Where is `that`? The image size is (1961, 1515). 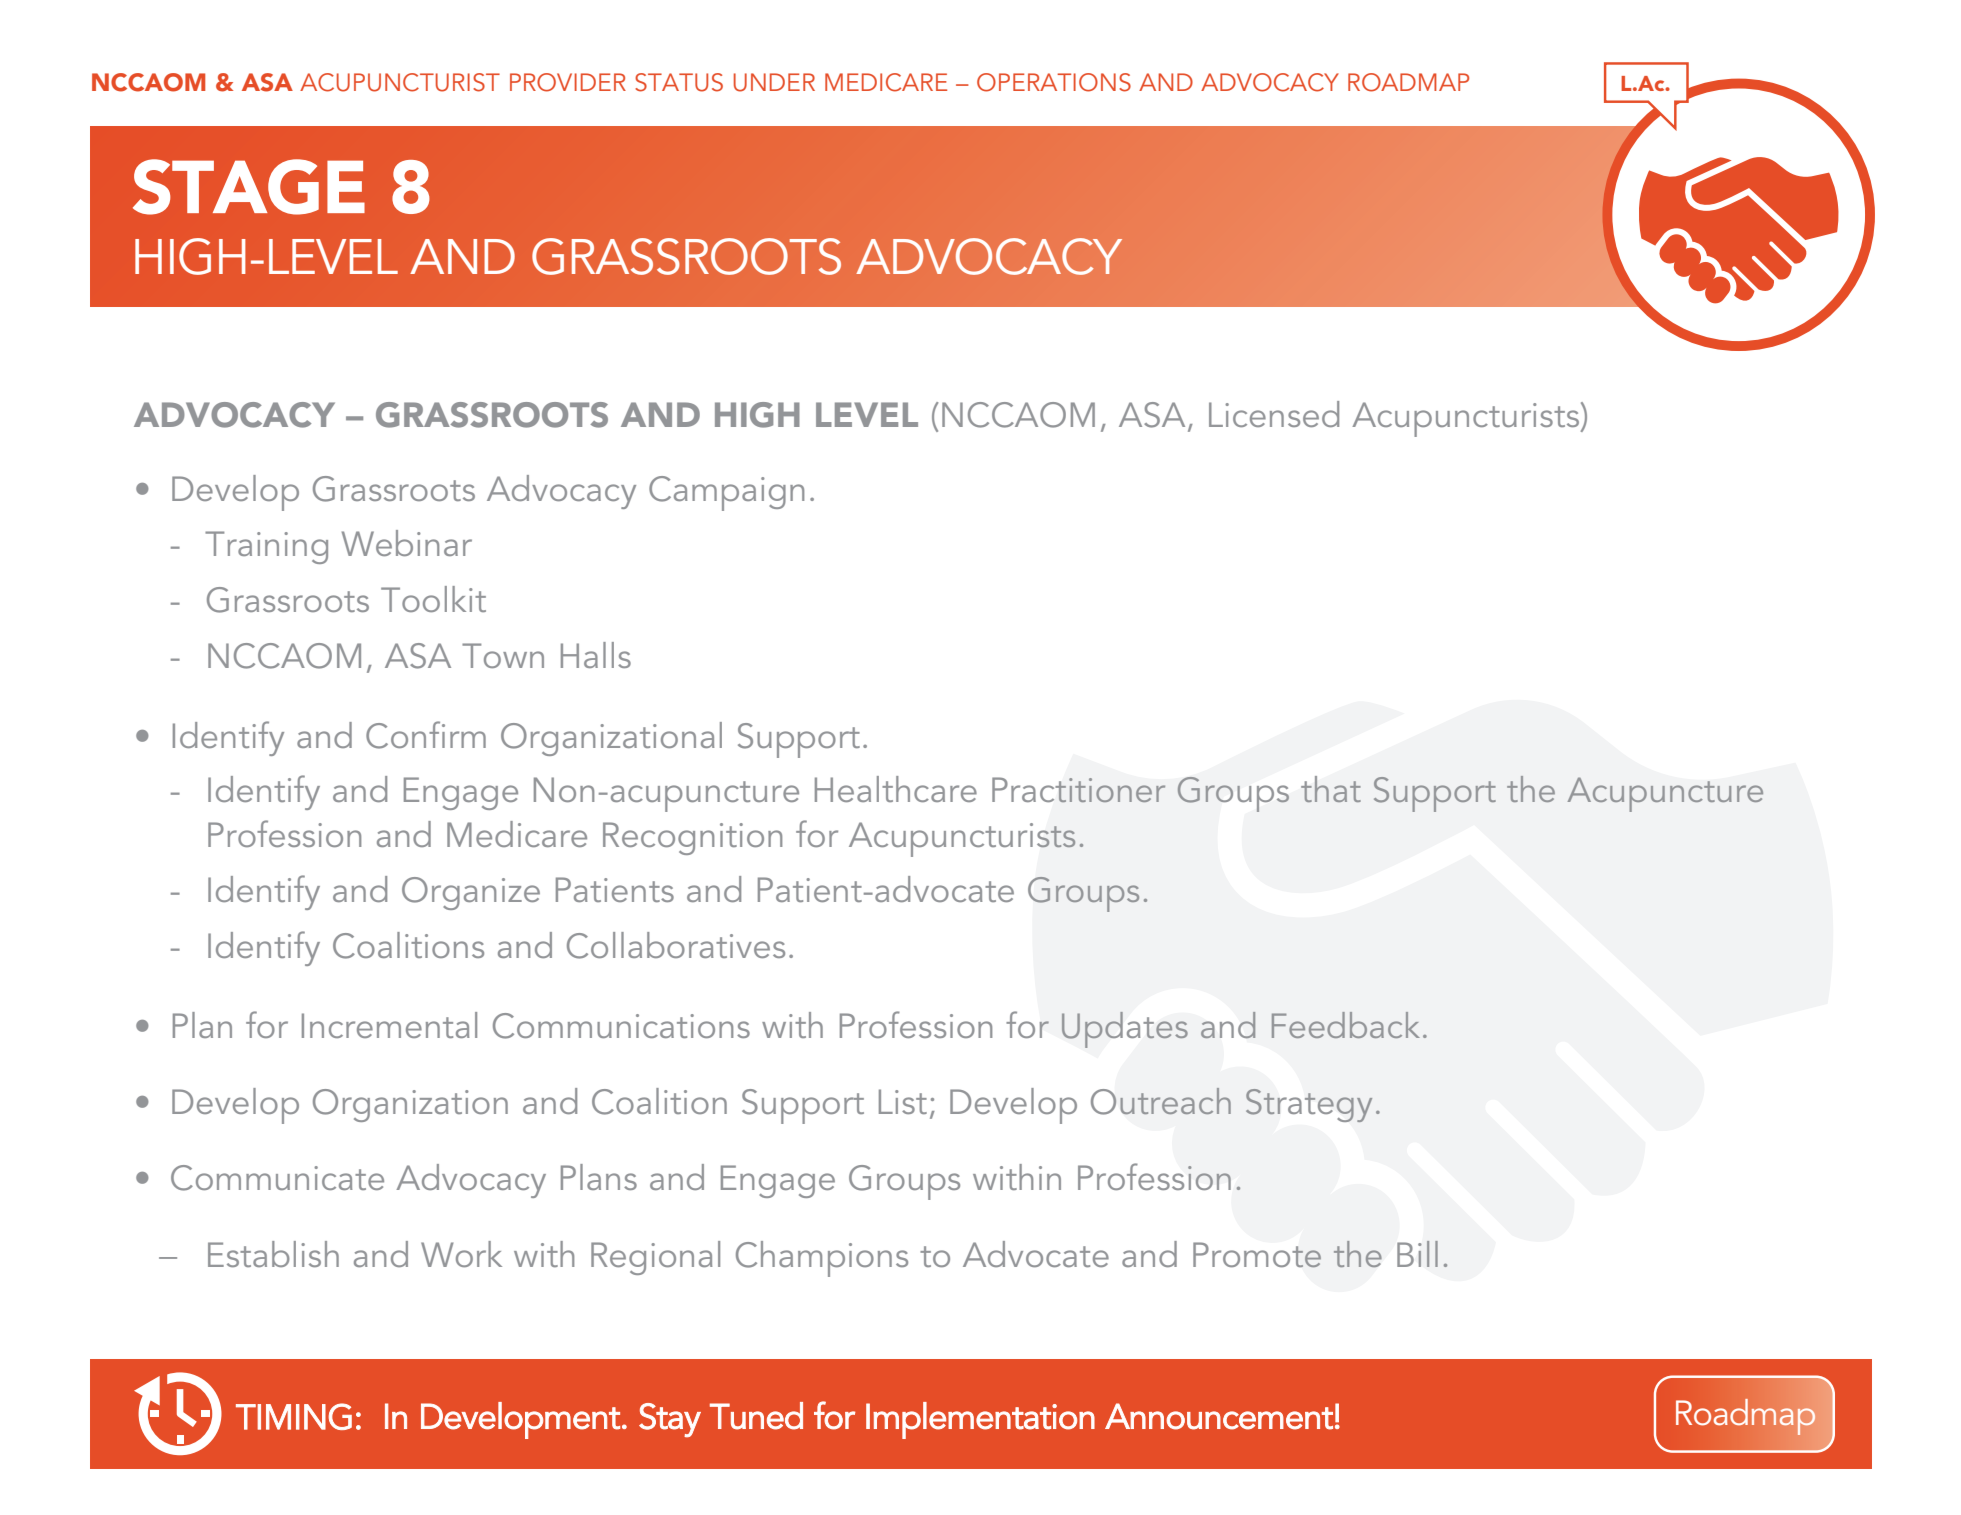
that is located at coordinates (1331, 789).
